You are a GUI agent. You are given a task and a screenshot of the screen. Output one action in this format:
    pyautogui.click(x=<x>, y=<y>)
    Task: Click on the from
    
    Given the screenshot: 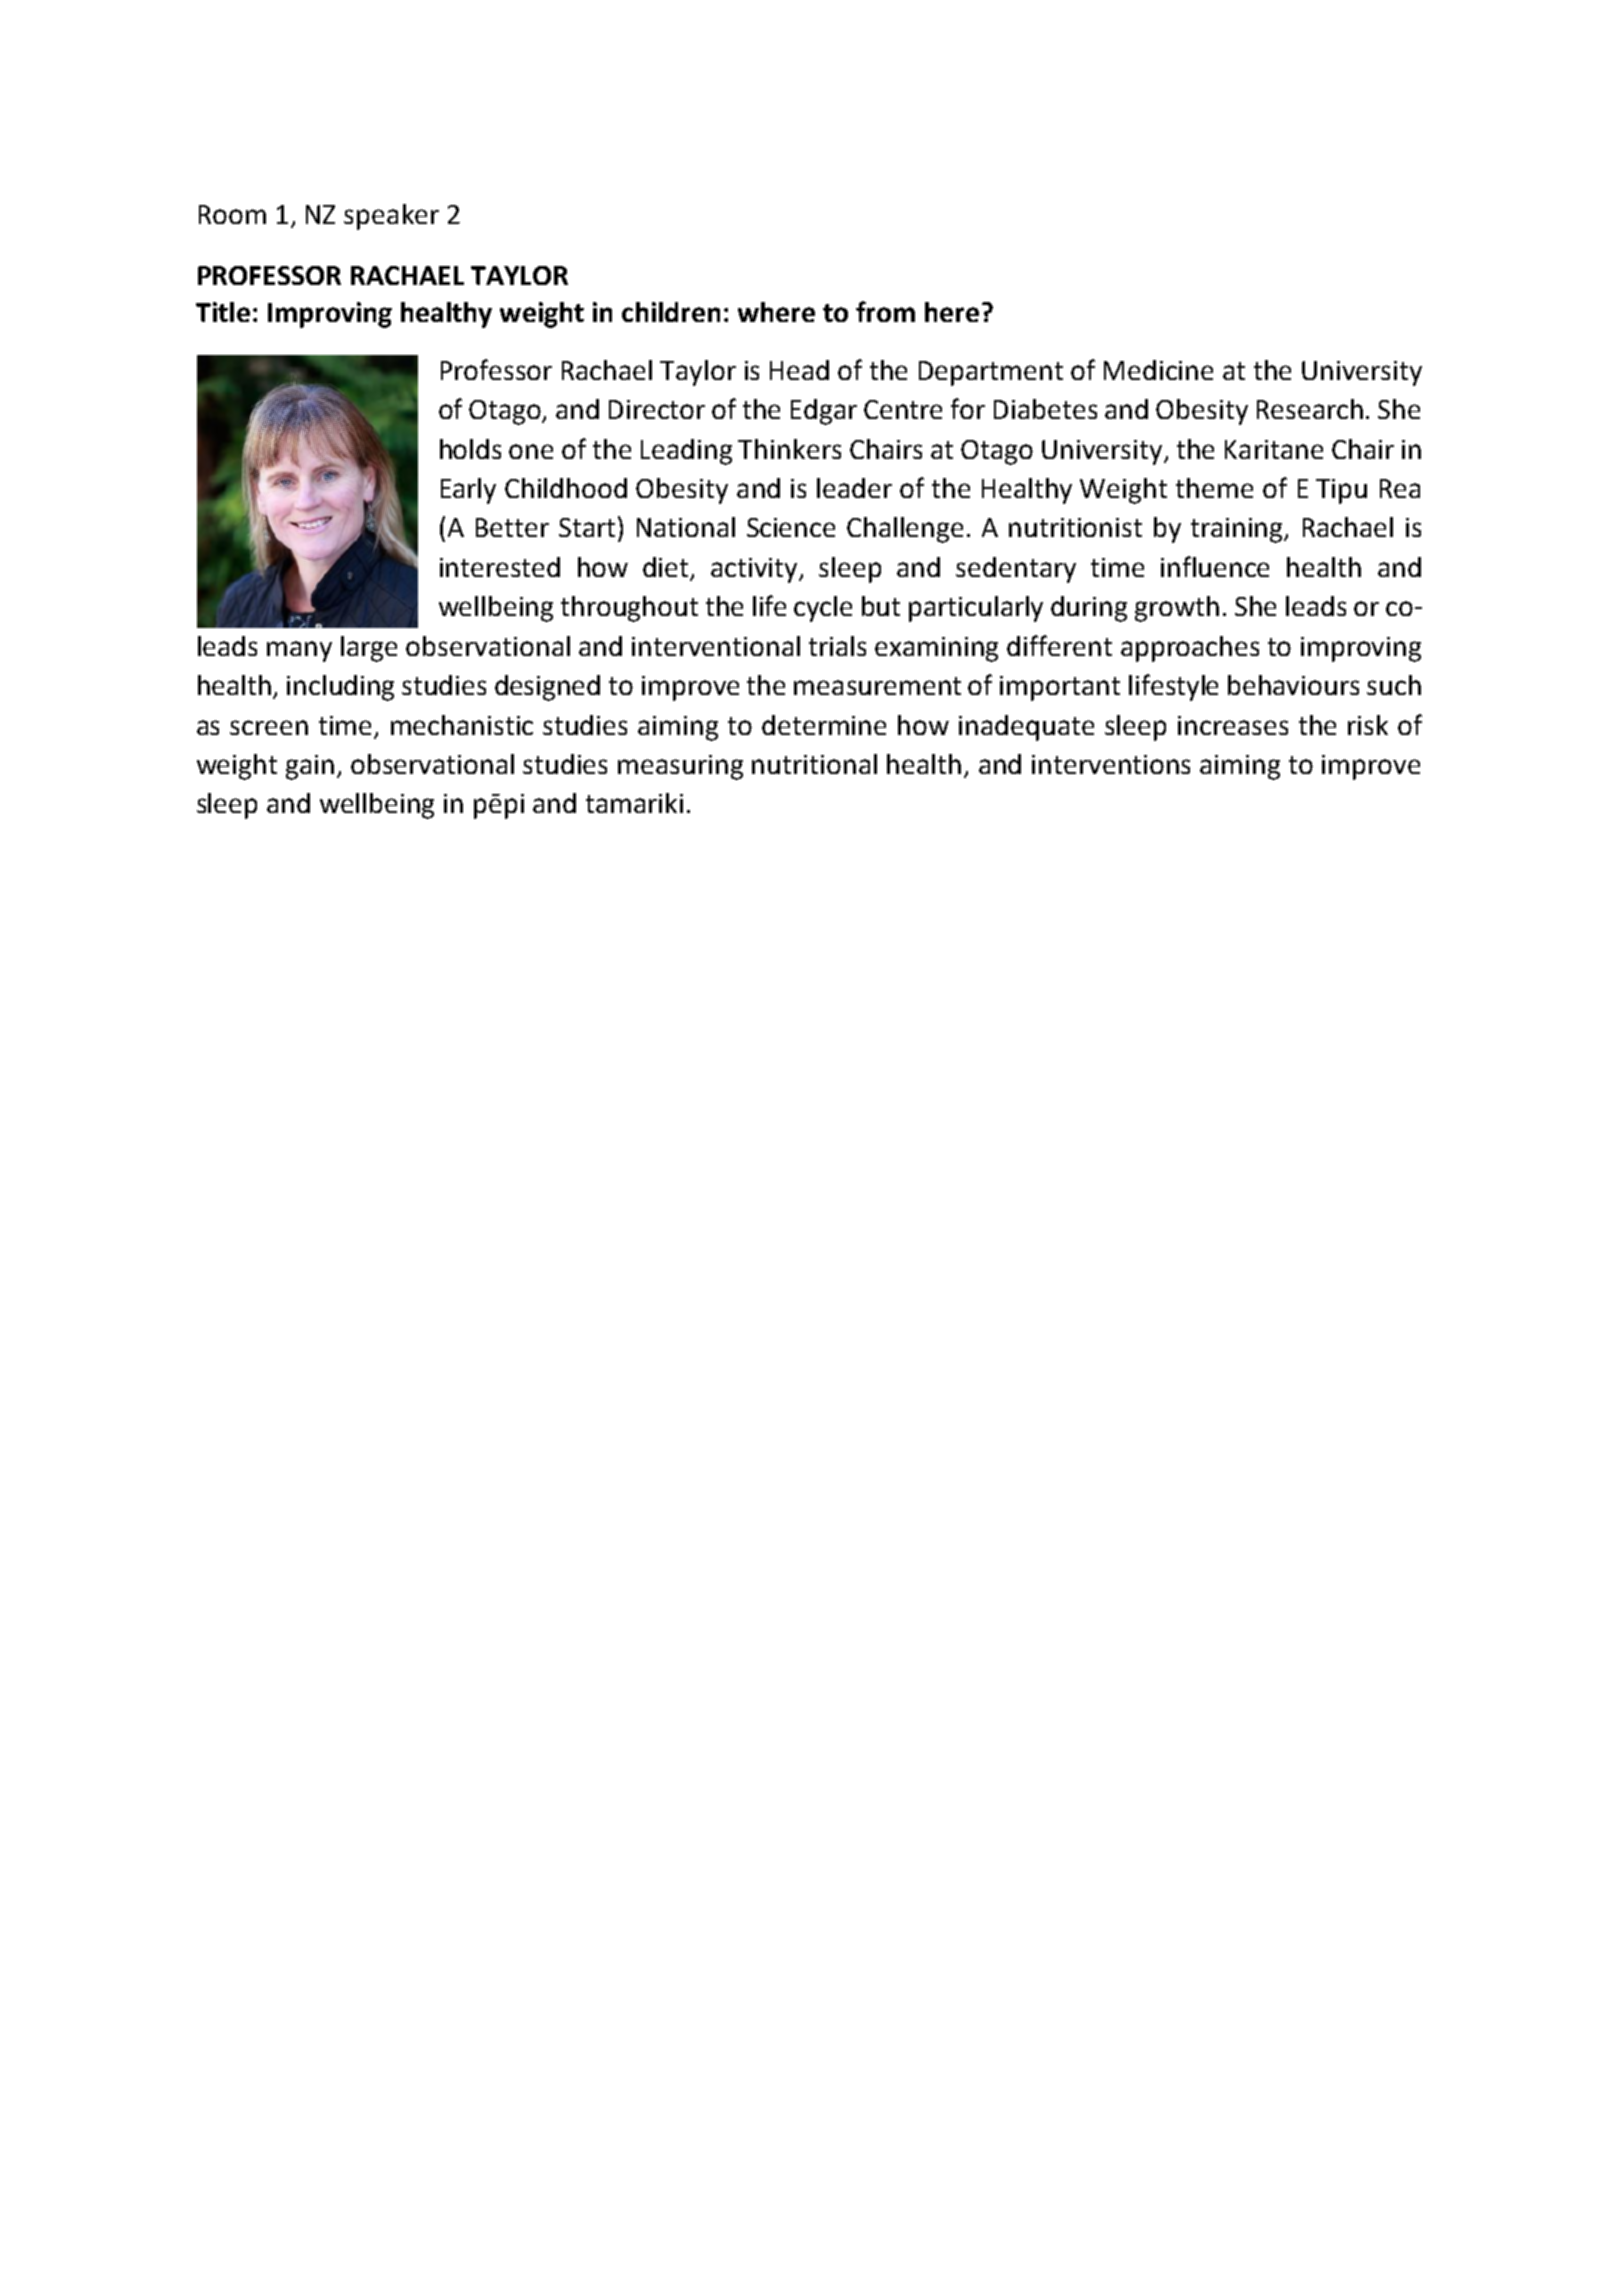 What is the action you would take?
    pyautogui.click(x=885, y=311)
